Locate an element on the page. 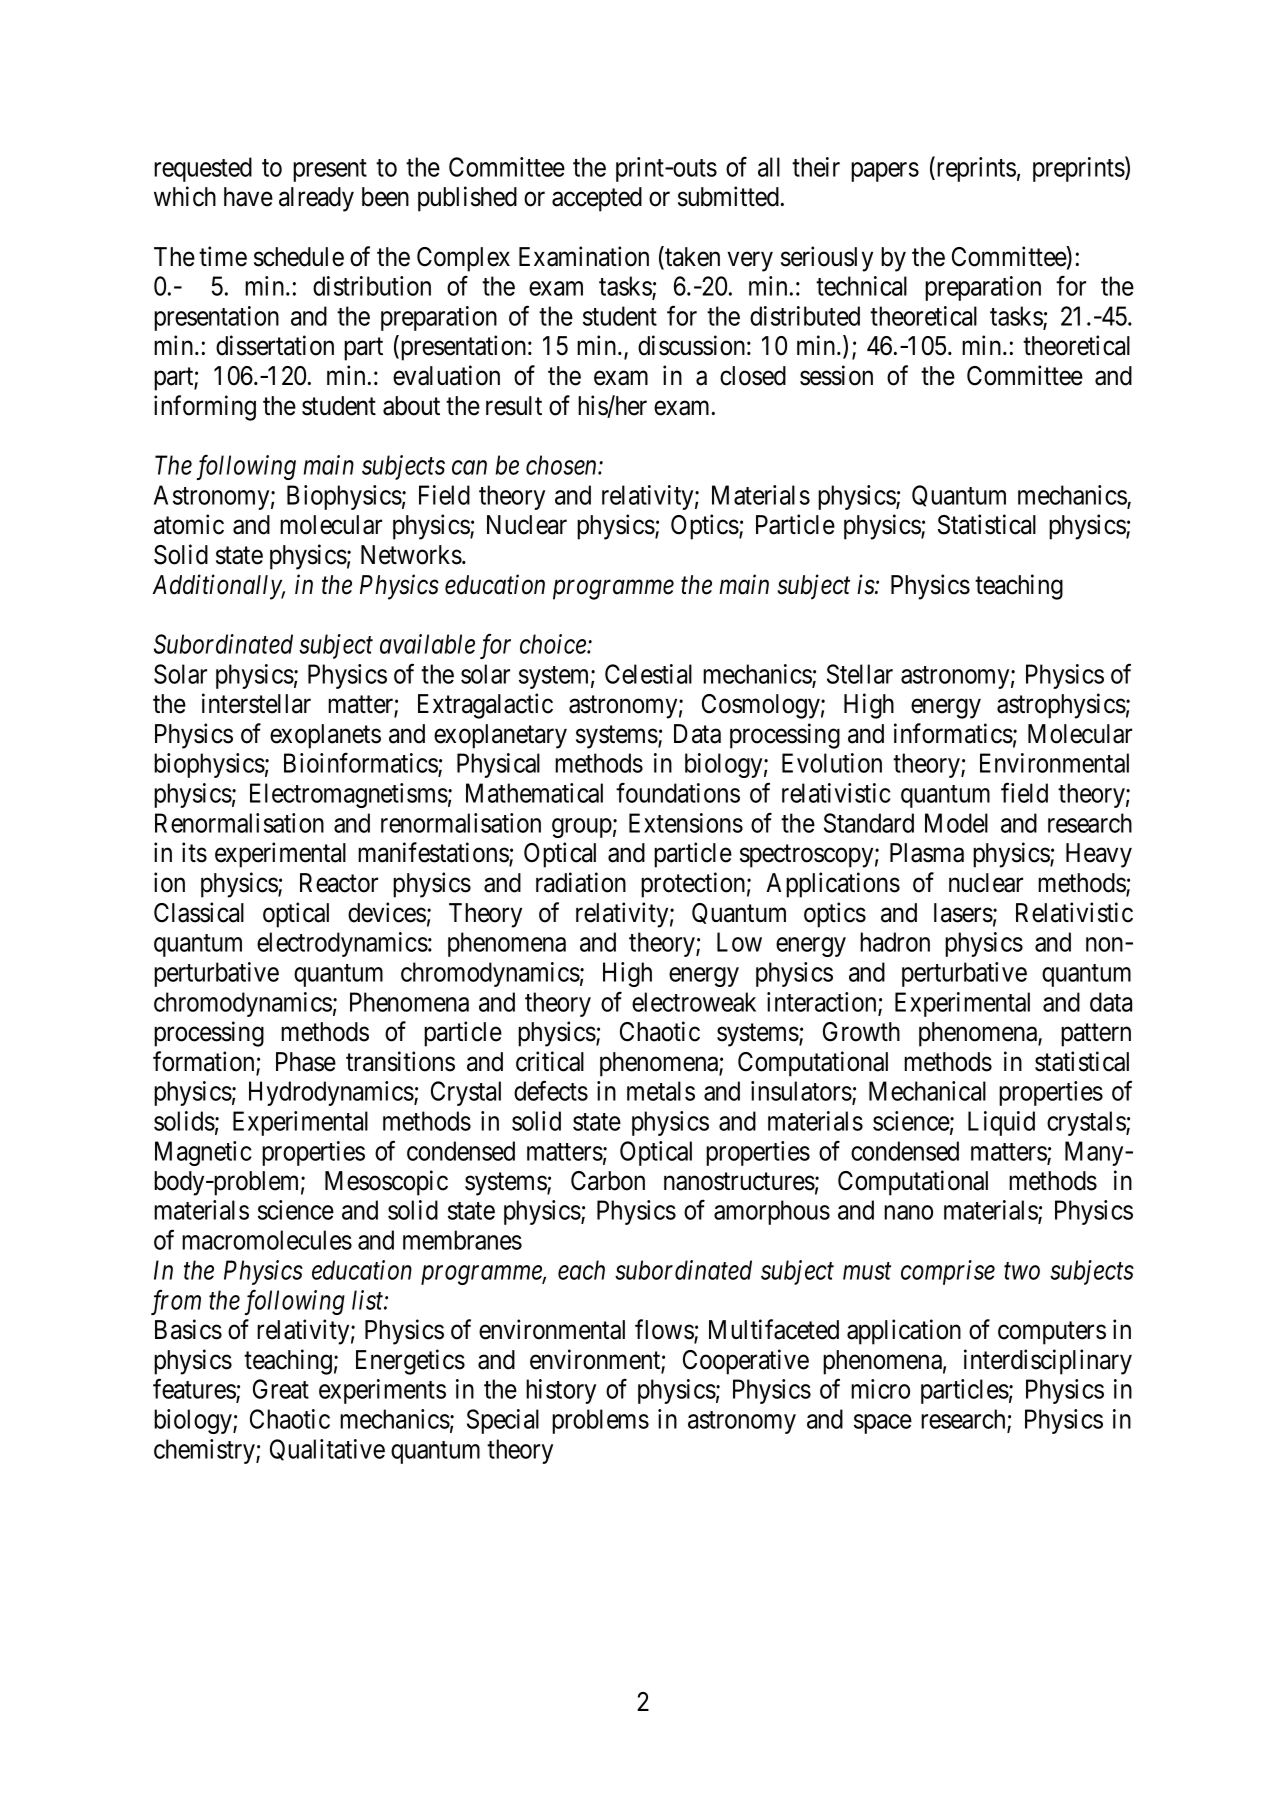 This image has height=1819, width=1286. already is located at coordinates (316, 199).
